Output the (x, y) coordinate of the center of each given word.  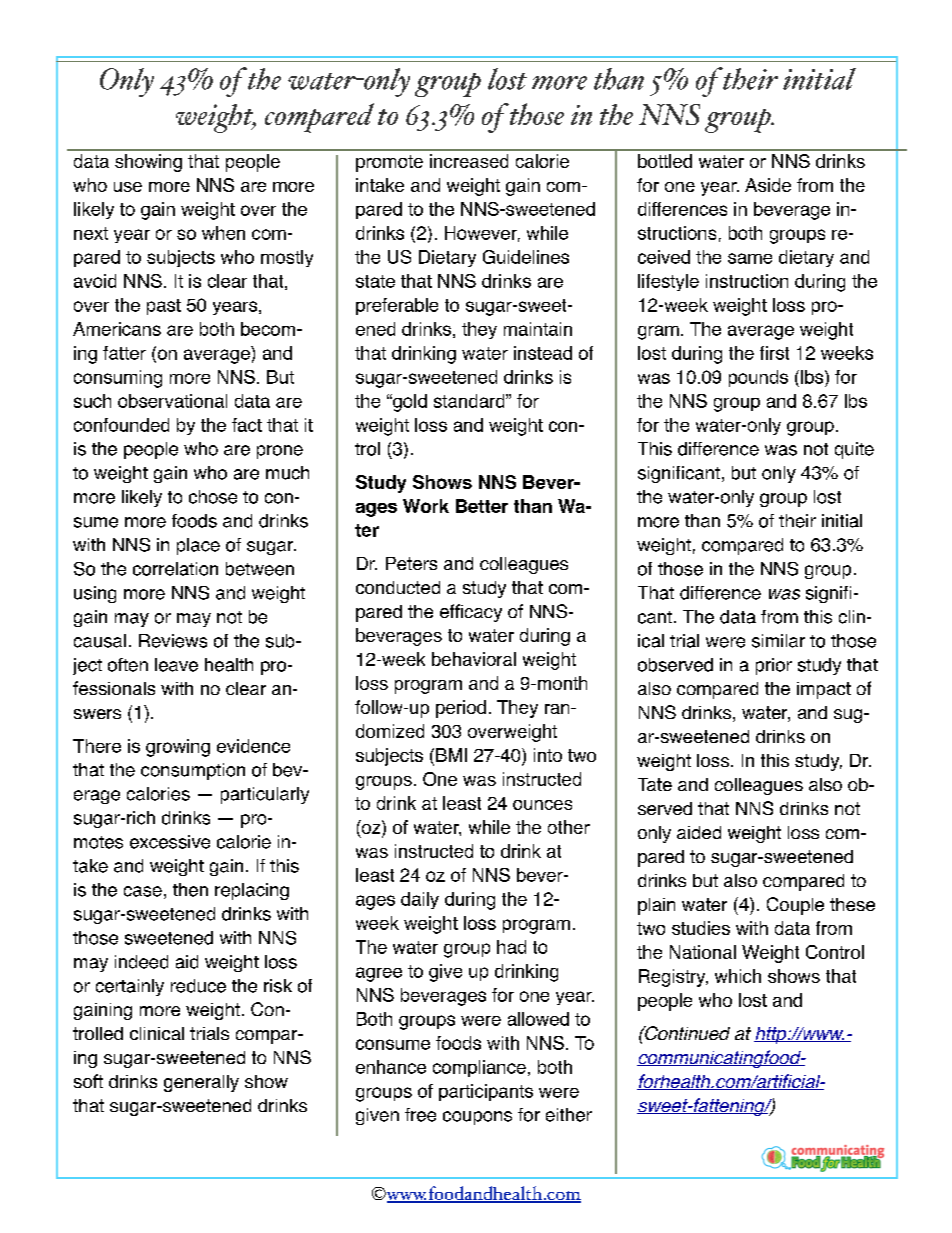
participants (486, 1092)
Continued (686, 1033)
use (128, 187)
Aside (768, 185)
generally (201, 1083)
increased (469, 161)
